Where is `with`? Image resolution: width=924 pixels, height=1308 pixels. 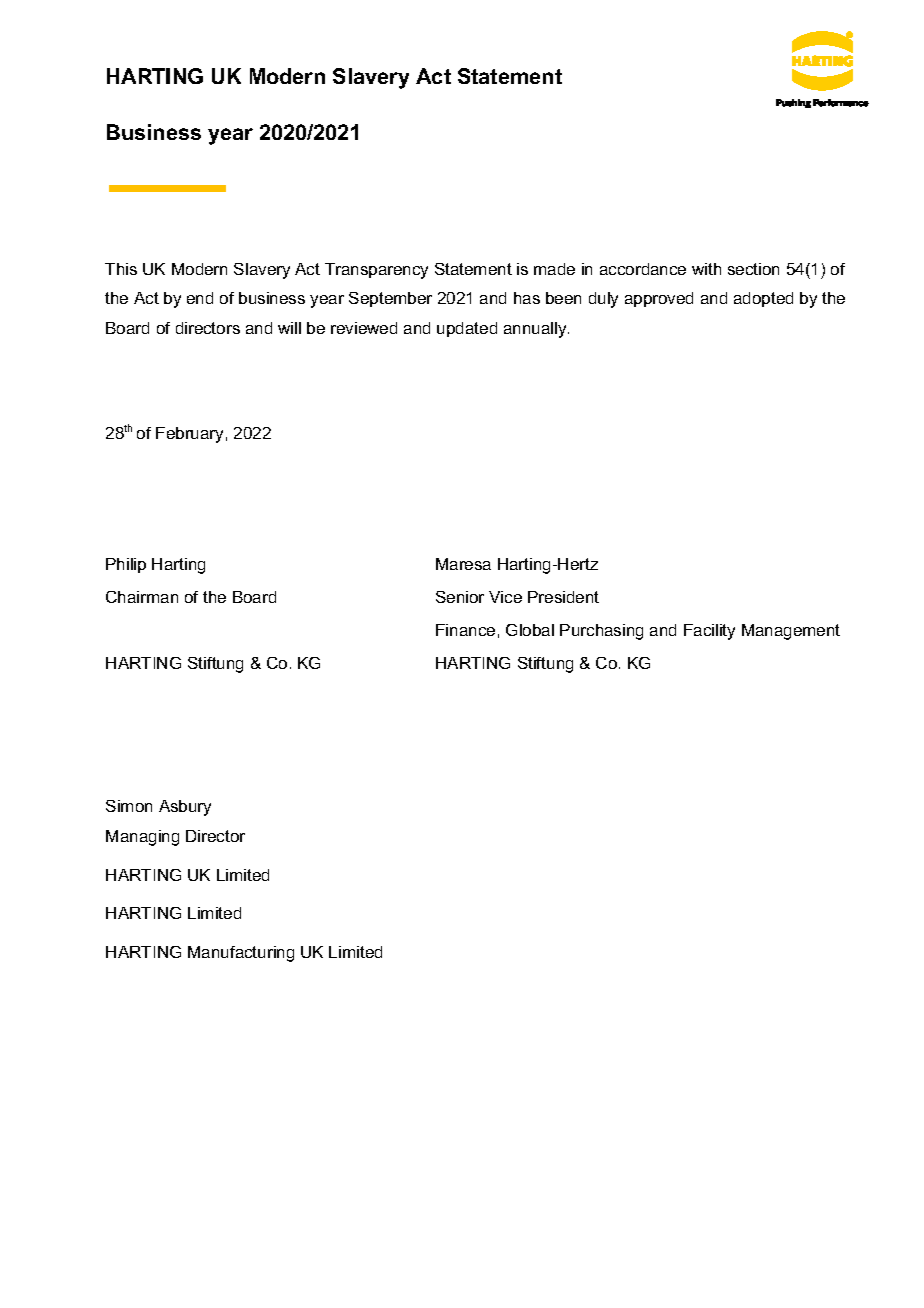 with is located at coordinates (706, 269).
